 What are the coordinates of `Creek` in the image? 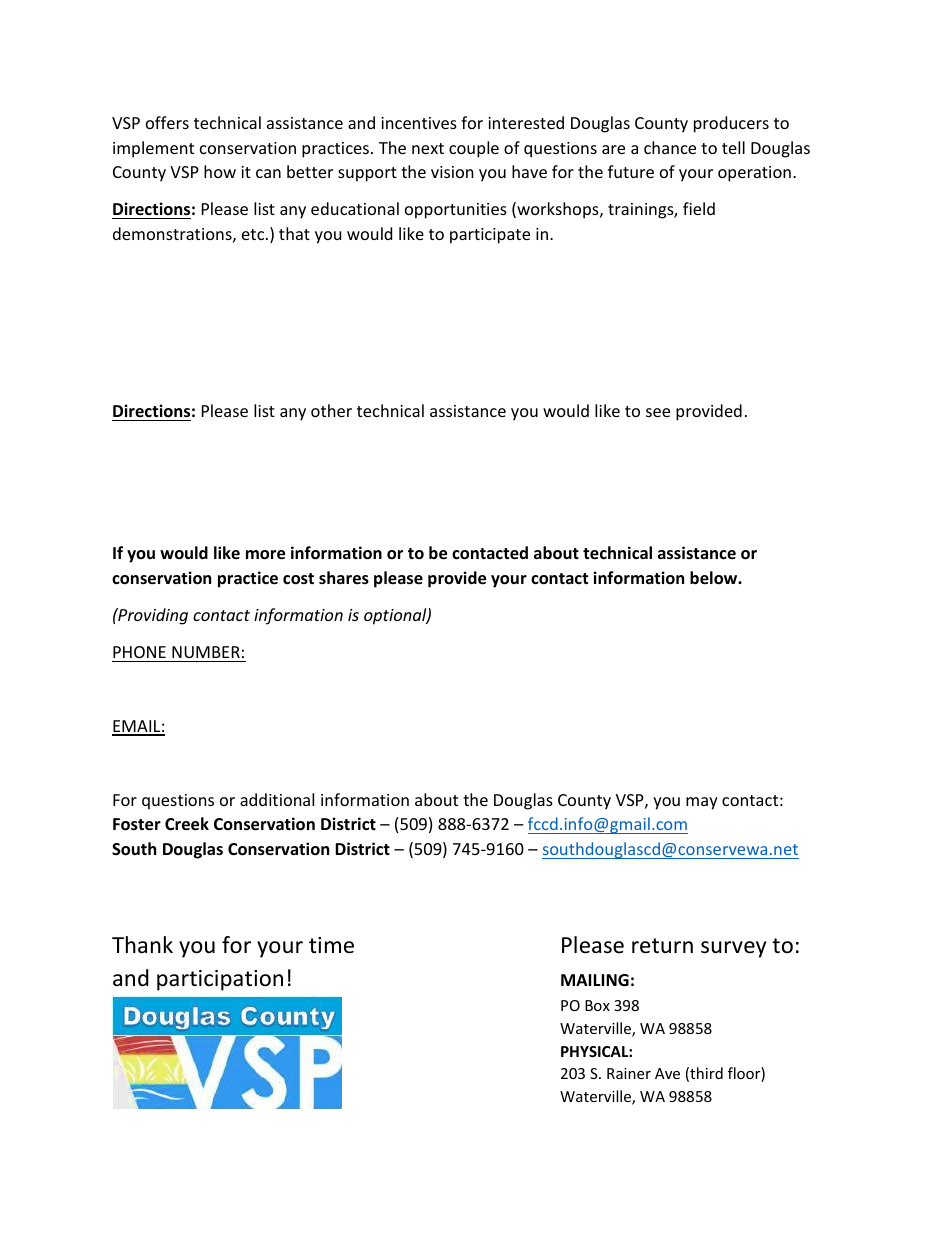 It's located at (187, 824).
